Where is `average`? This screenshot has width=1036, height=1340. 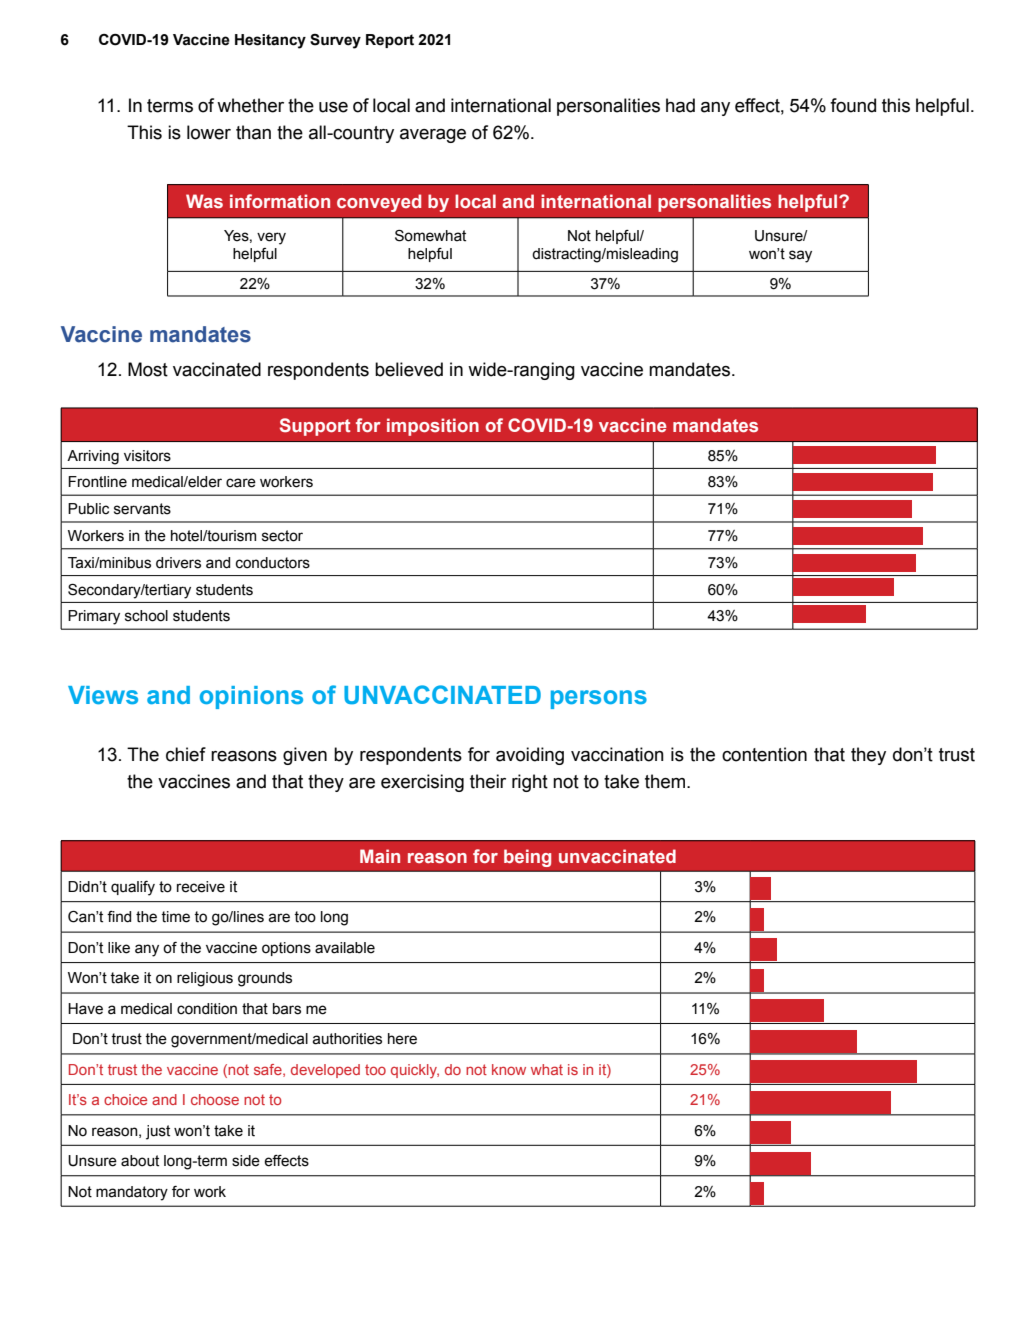 average is located at coordinates (433, 136).
